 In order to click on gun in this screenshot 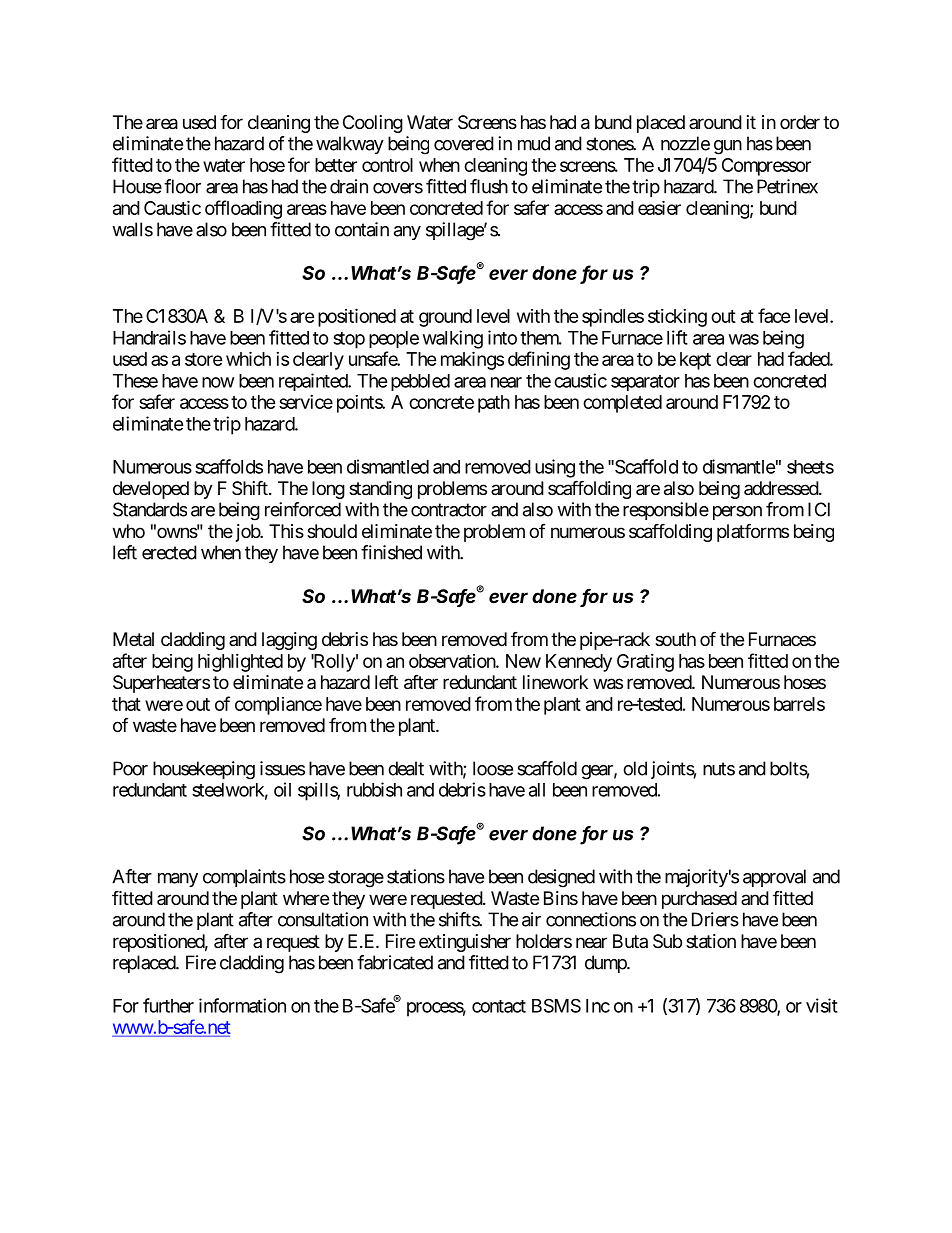, I will do `click(728, 147)`.
